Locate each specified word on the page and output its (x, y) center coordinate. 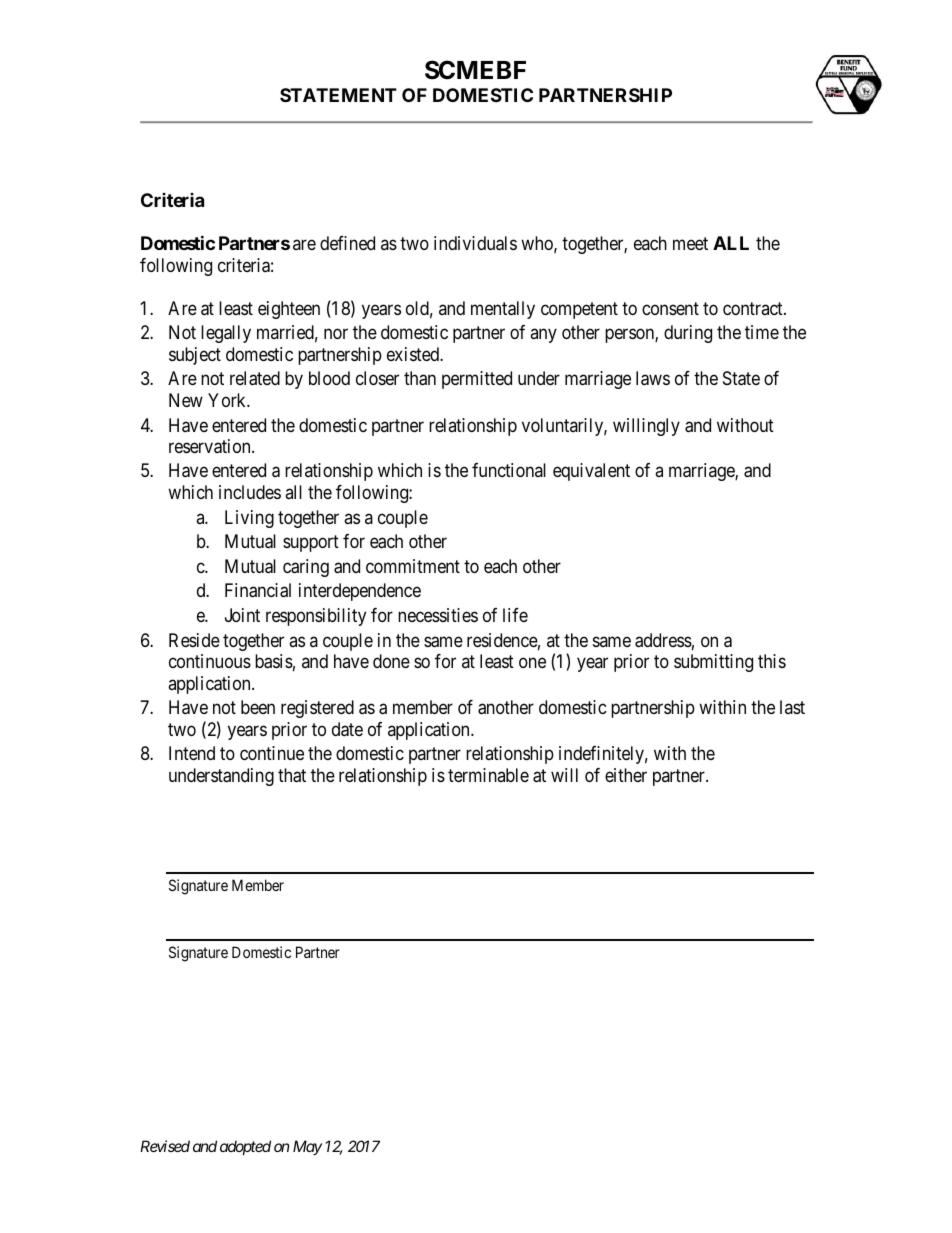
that (292, 775)
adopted (245, 1147)
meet (690, 243)
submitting (713, 663)
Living (249, 519)
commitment (413, 566)
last (792, 707)
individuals (475, 243)
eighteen (289, 310)
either (626, 775)
